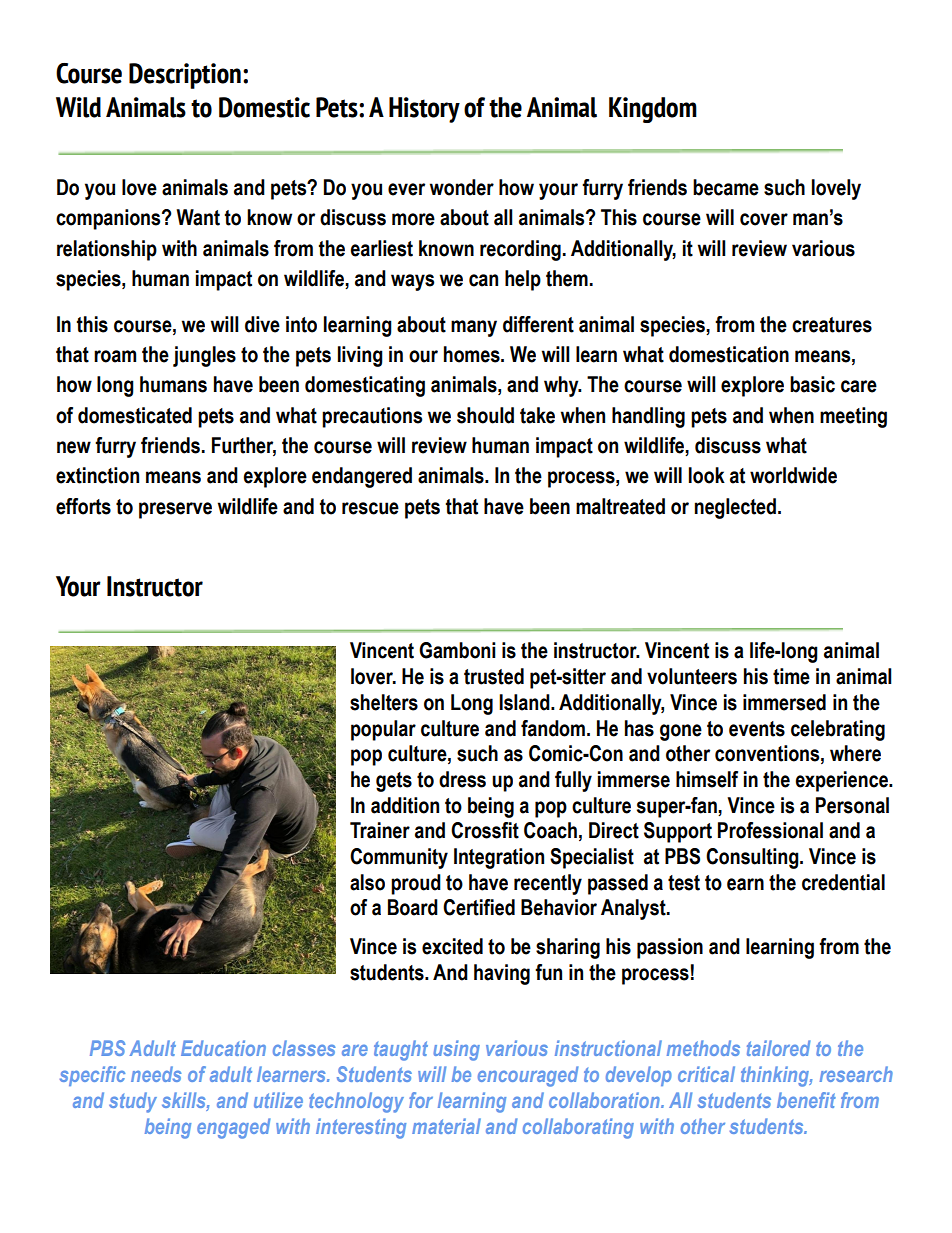 This screenshot has height=1233, width=952. I want to click on trusted, so click(494, 676).
